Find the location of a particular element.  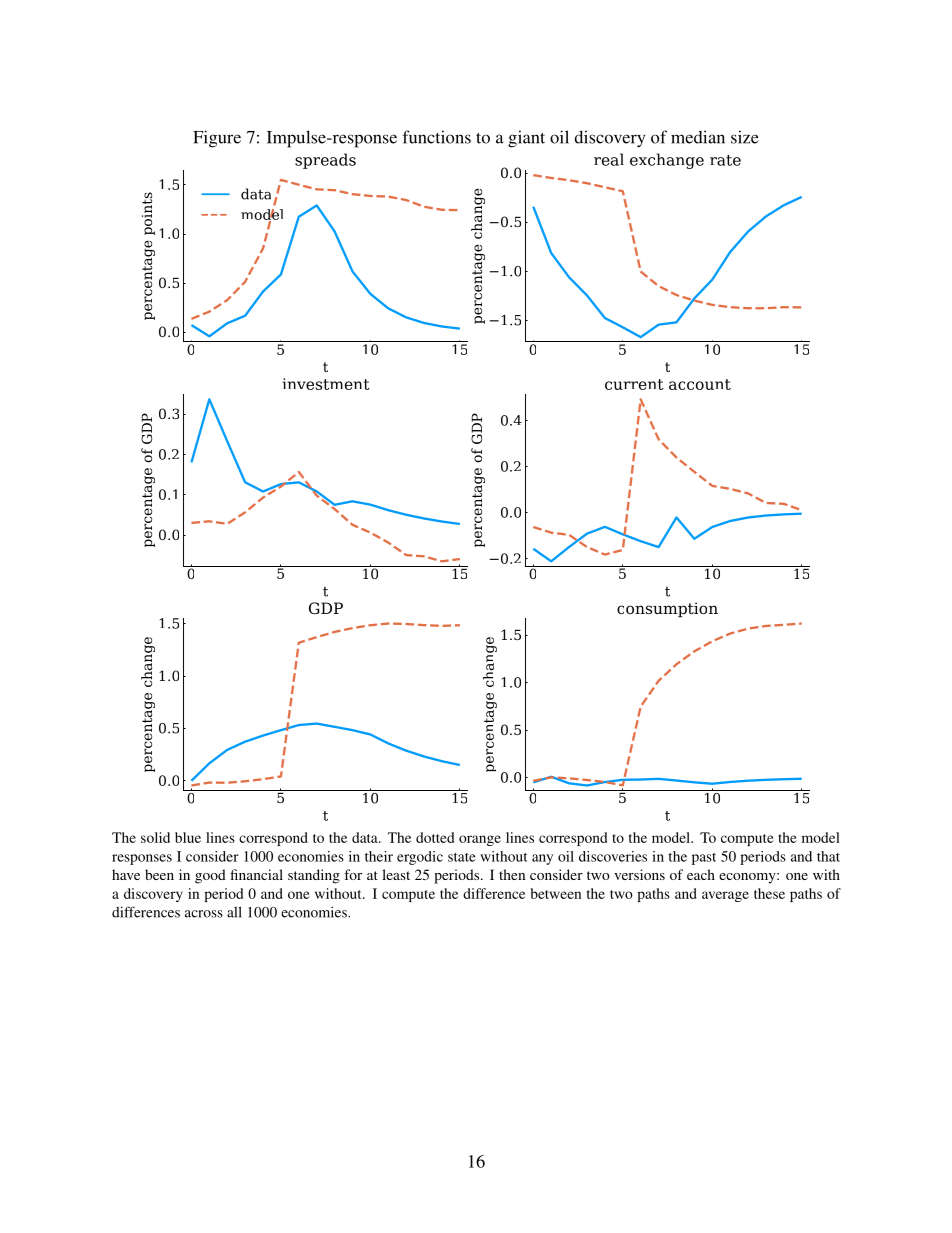

rate is located at coordinates (725, 160).
